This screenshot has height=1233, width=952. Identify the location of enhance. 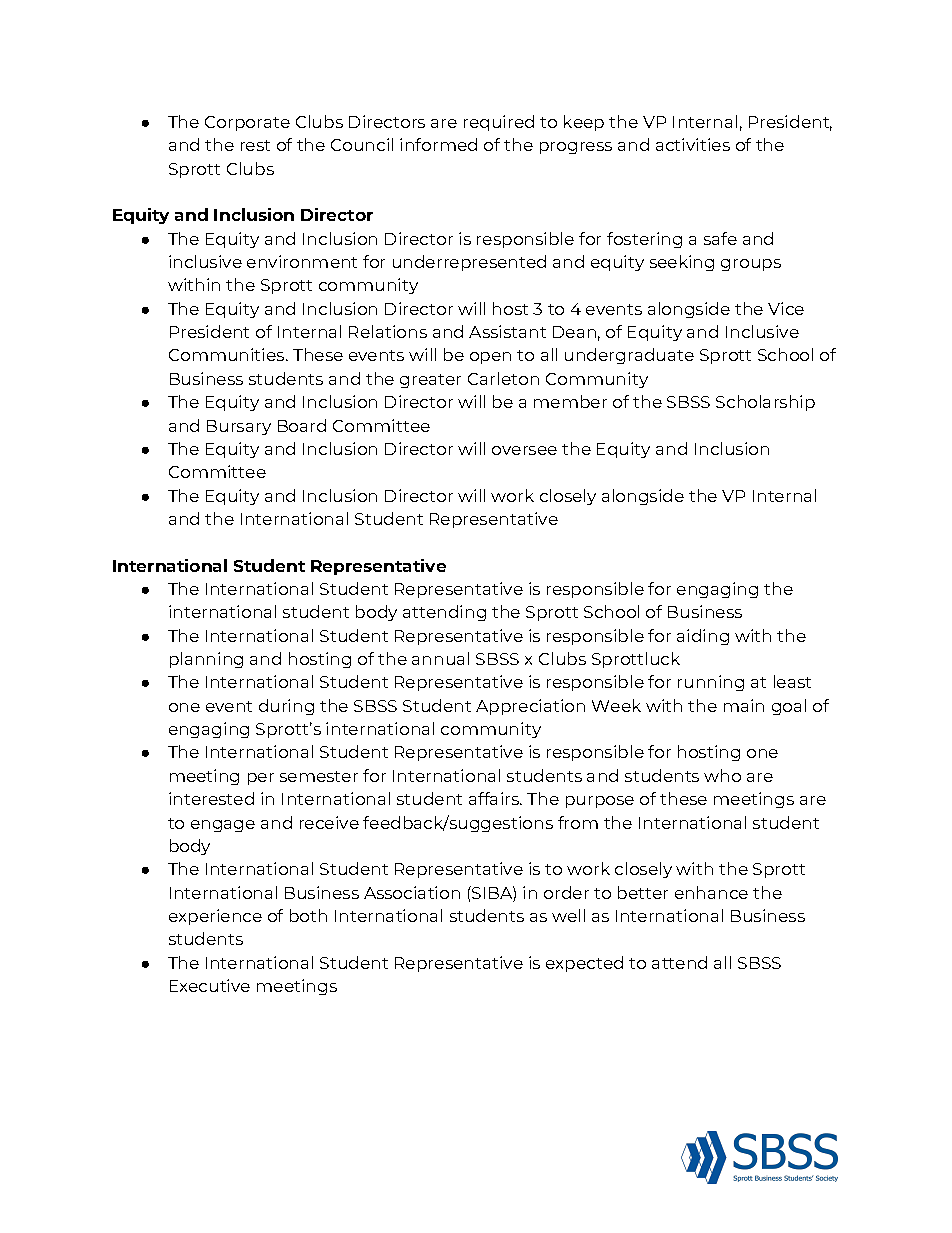
(711, 892).
